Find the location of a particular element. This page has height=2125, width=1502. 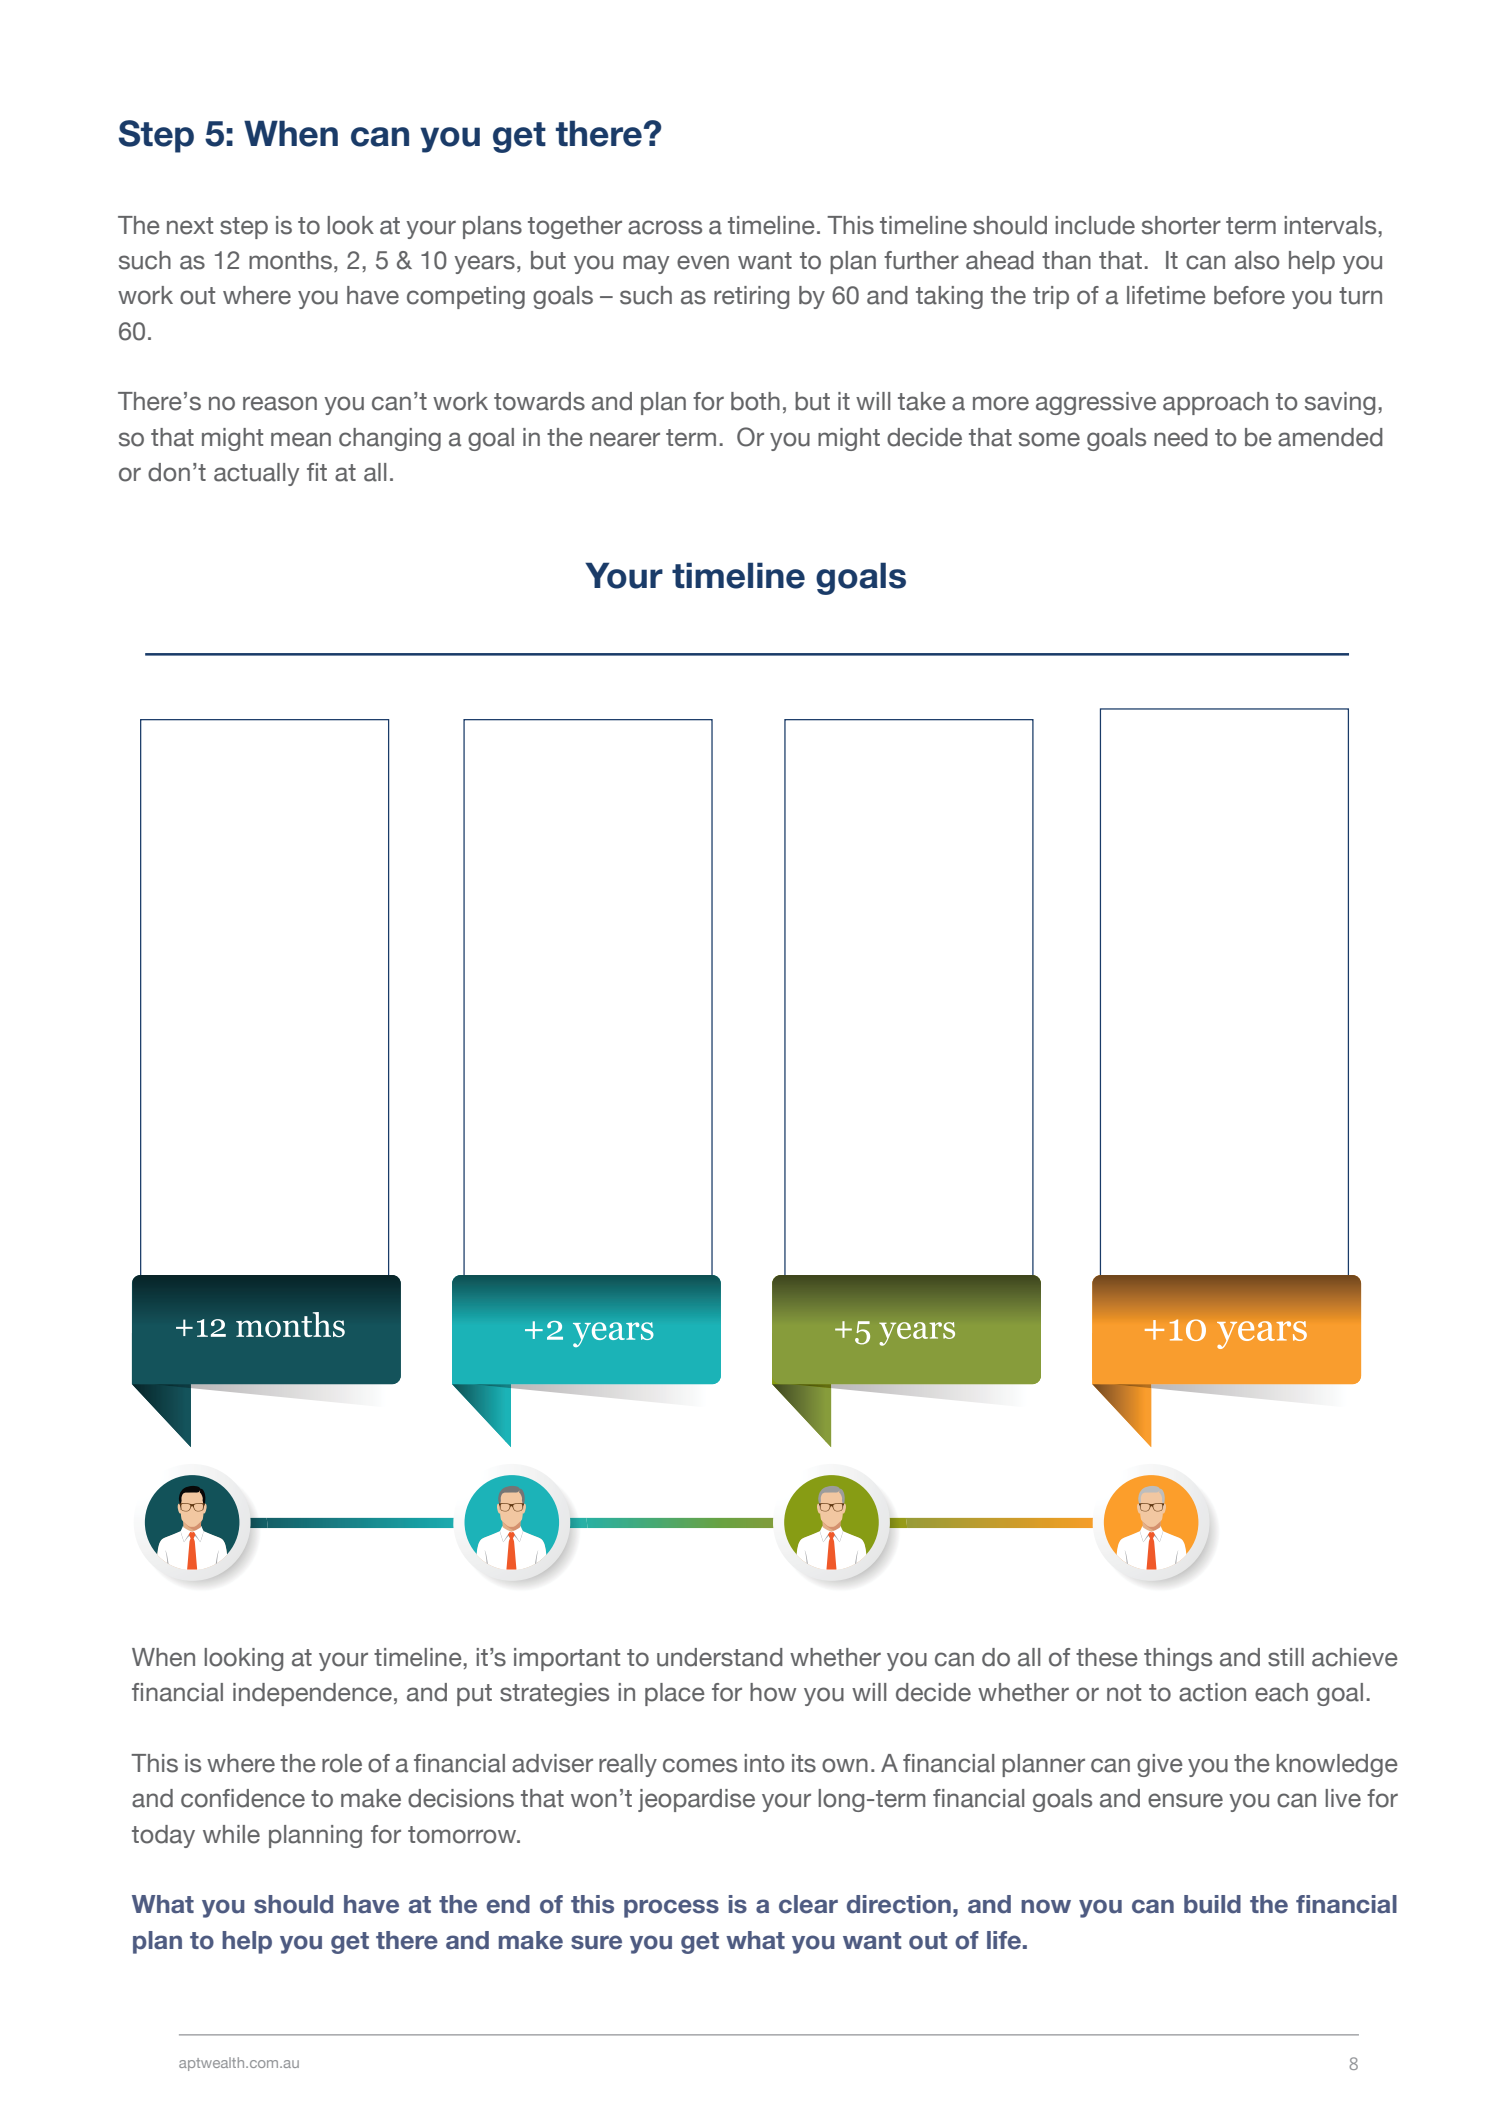

understand is located at coordinates (720, 1657).
